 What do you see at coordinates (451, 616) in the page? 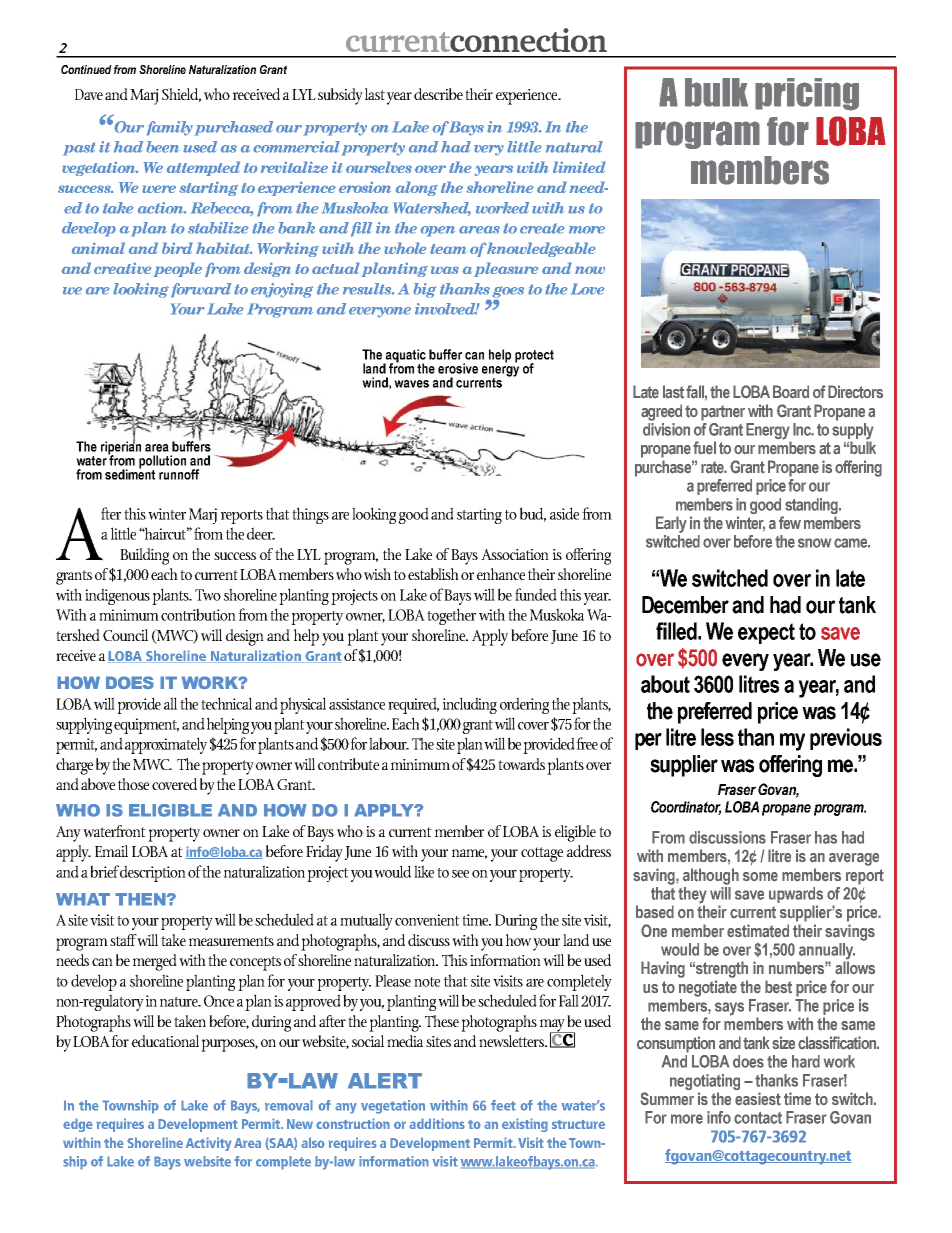
I see `together` at bounding box center [451, 616].
